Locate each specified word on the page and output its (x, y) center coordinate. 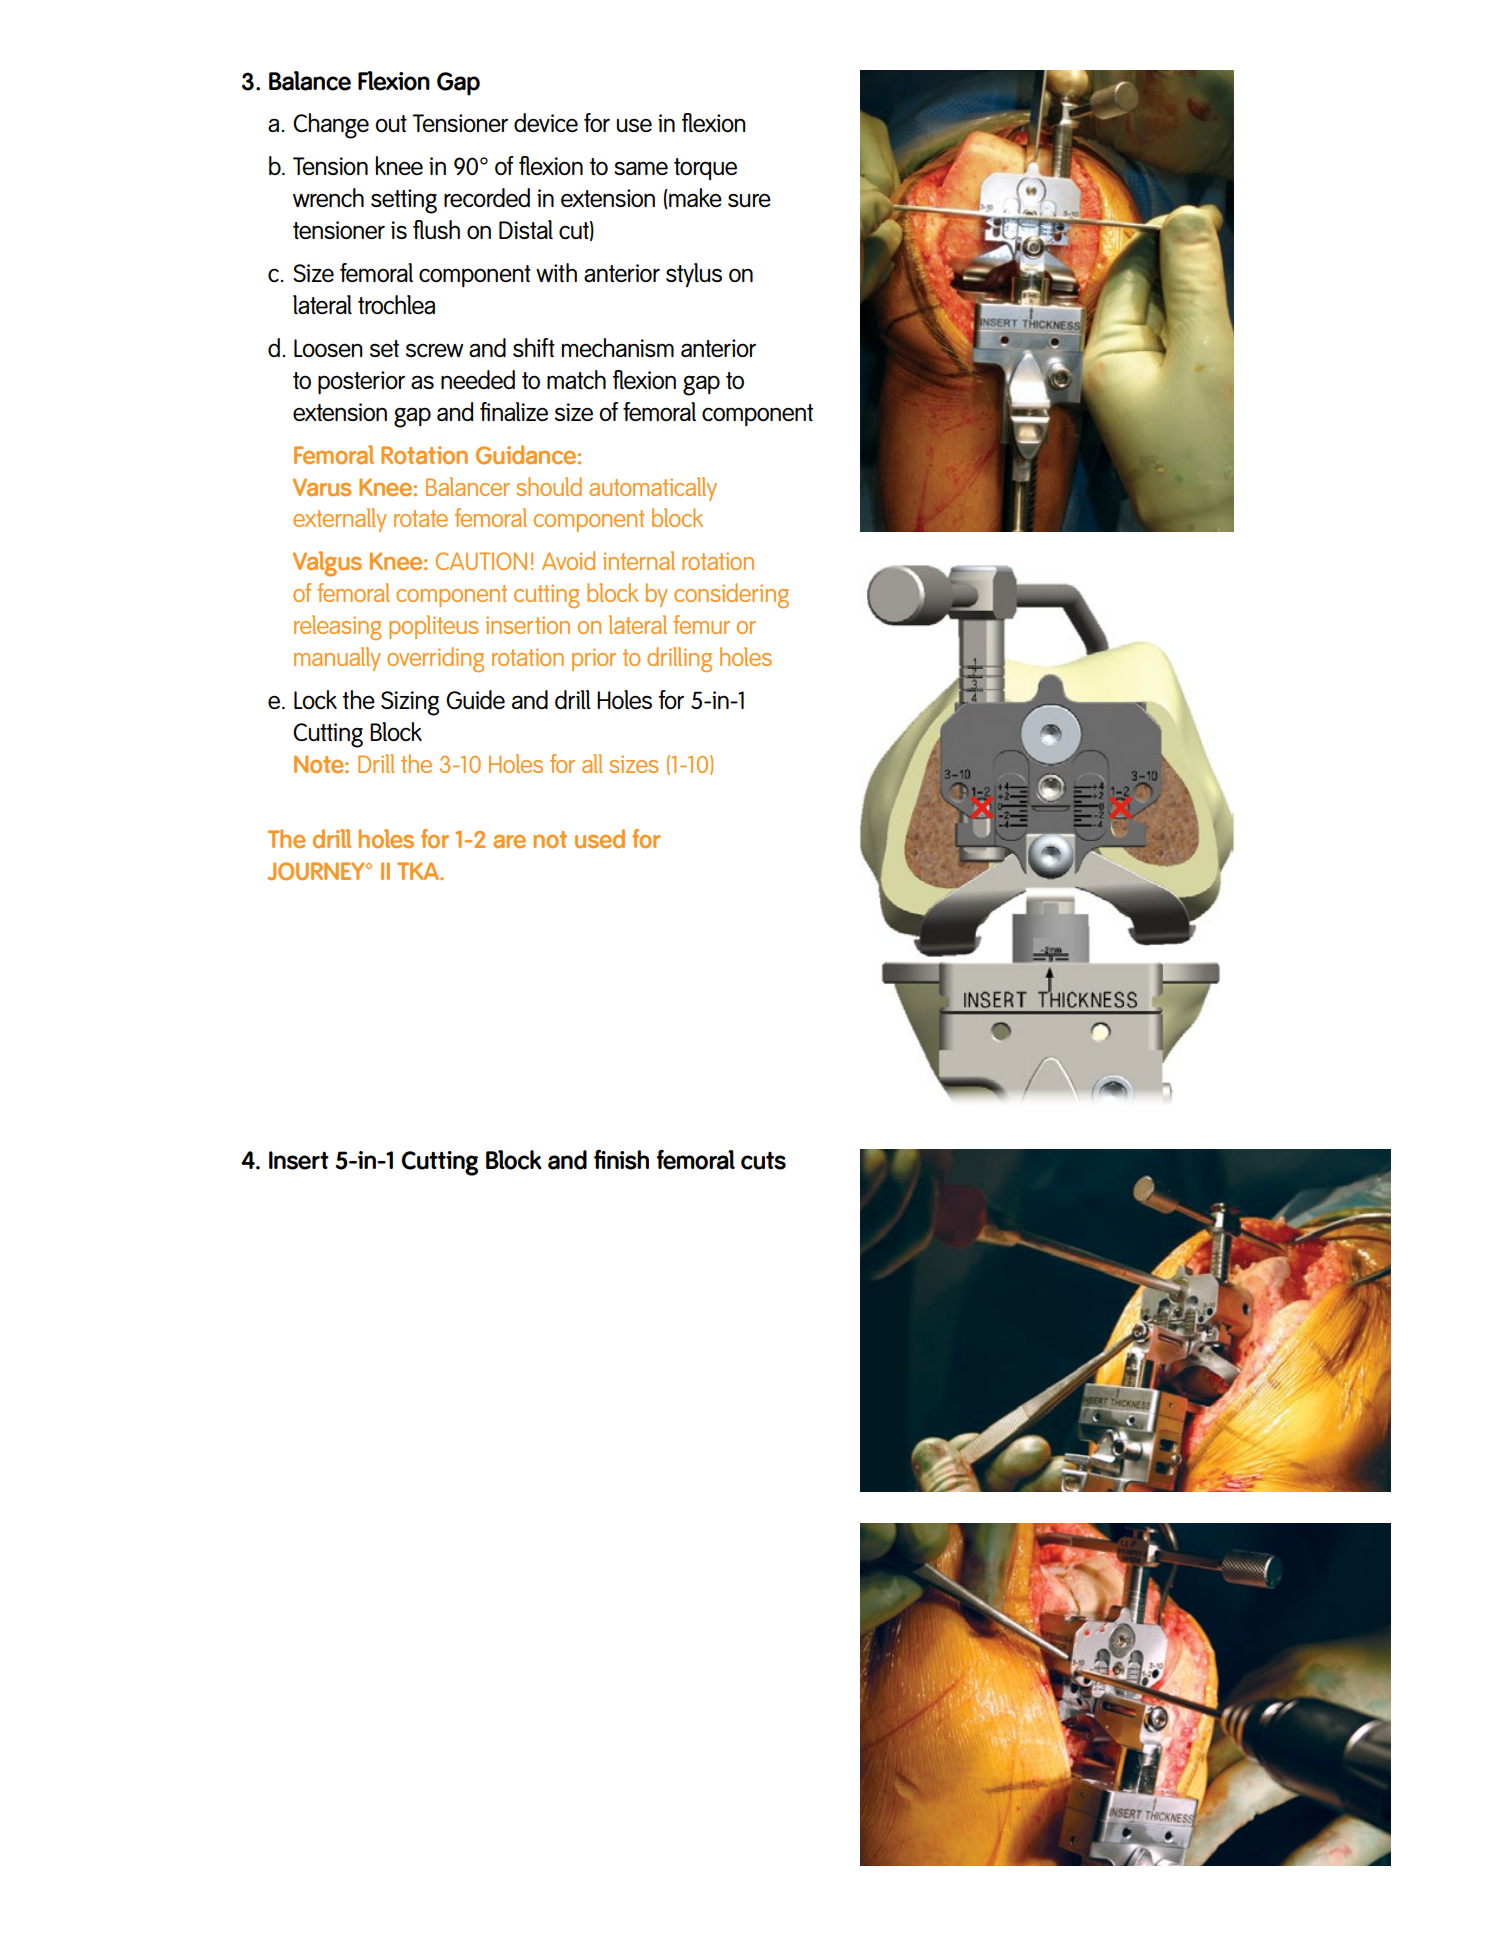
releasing (338, 627)
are (509, 841)
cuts (763, 1161)
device (546, 122)
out (391, 123)
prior (594, 659)
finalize (514, 411)
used (600, 838)
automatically (653, 489)
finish (621, 1160)
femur (701, 624)
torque (705, 169)
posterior (361, 383)
